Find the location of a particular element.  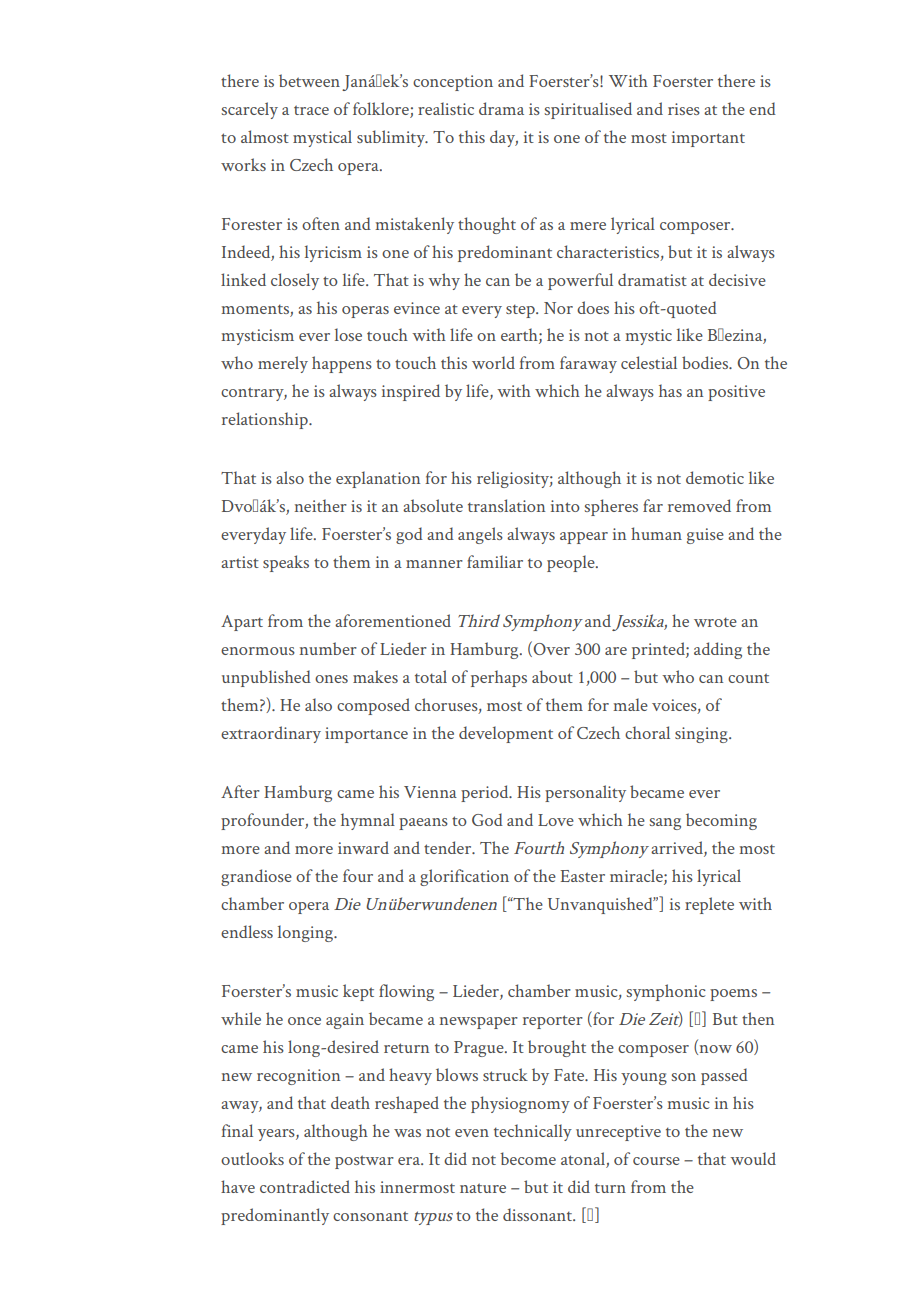

contradicted is located at coordinates (305, 1186).
